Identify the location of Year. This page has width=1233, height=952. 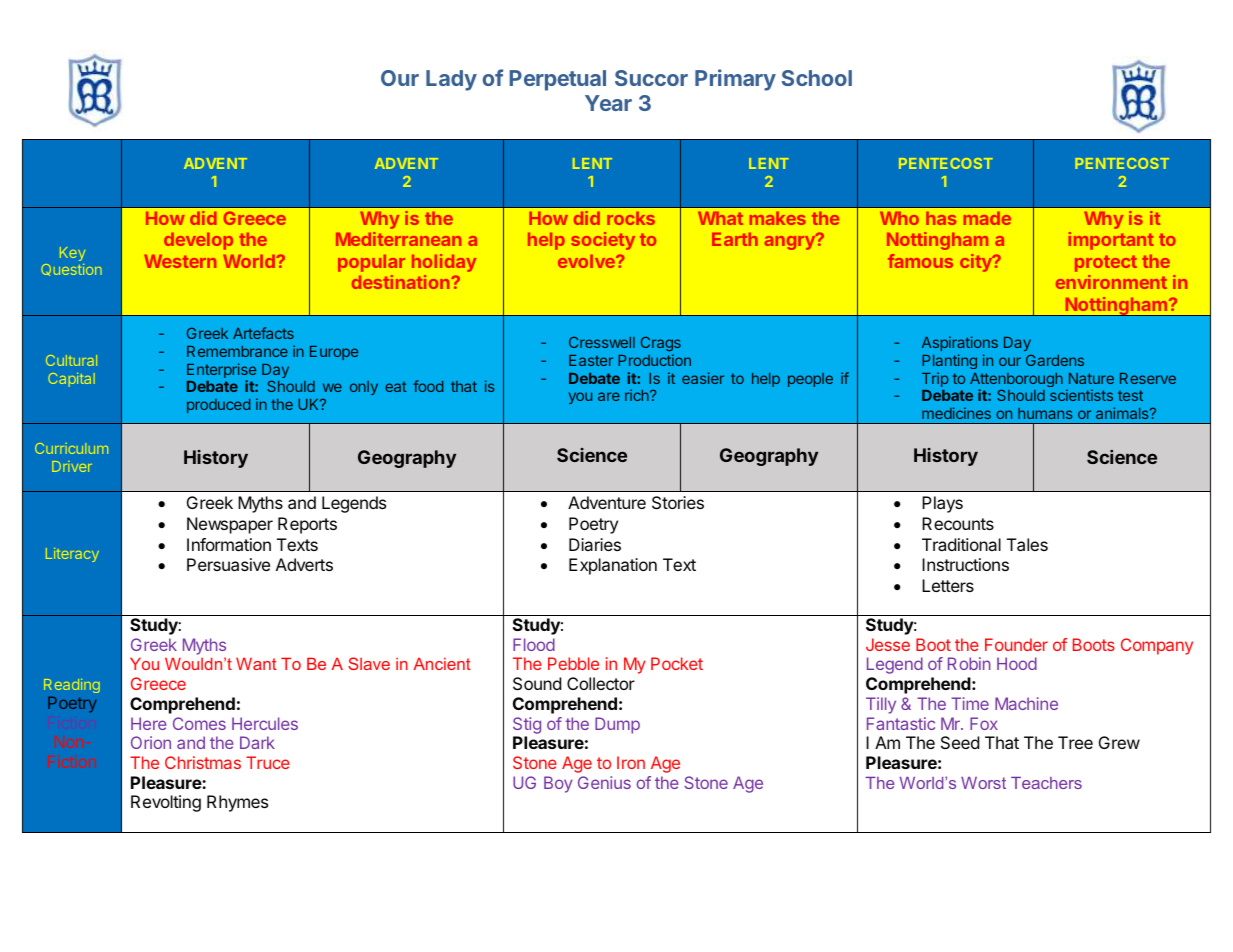
(608, 103).
